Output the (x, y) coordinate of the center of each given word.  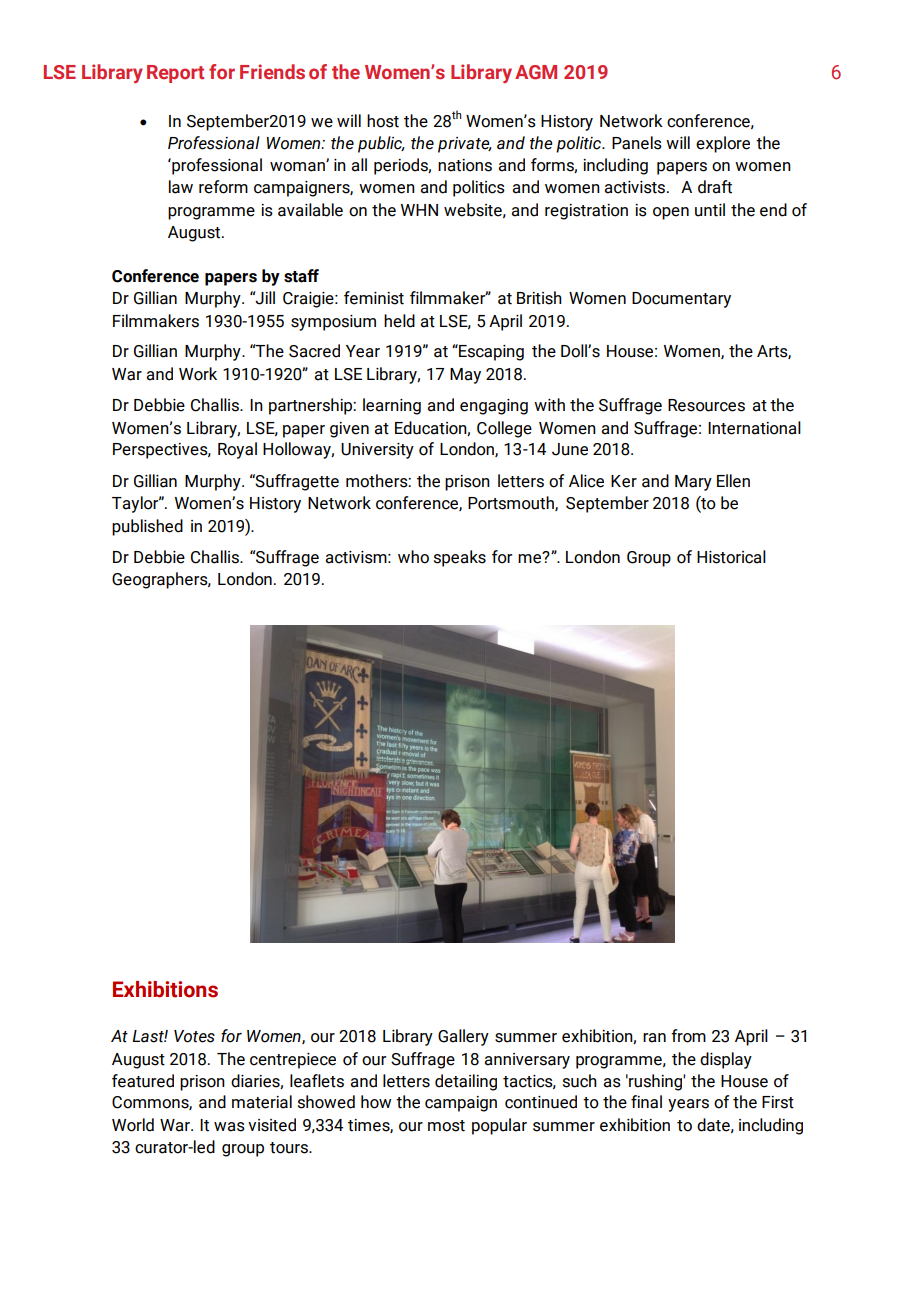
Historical (731, 557)
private (465, 145)
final (646, 1102)
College (504, 429)
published (147, 527)
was (229, 1127)
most (446, 1126)
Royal (237, 450)
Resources (706, 405)
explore (723, 144)
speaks (460, 558)
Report (175, 74)
